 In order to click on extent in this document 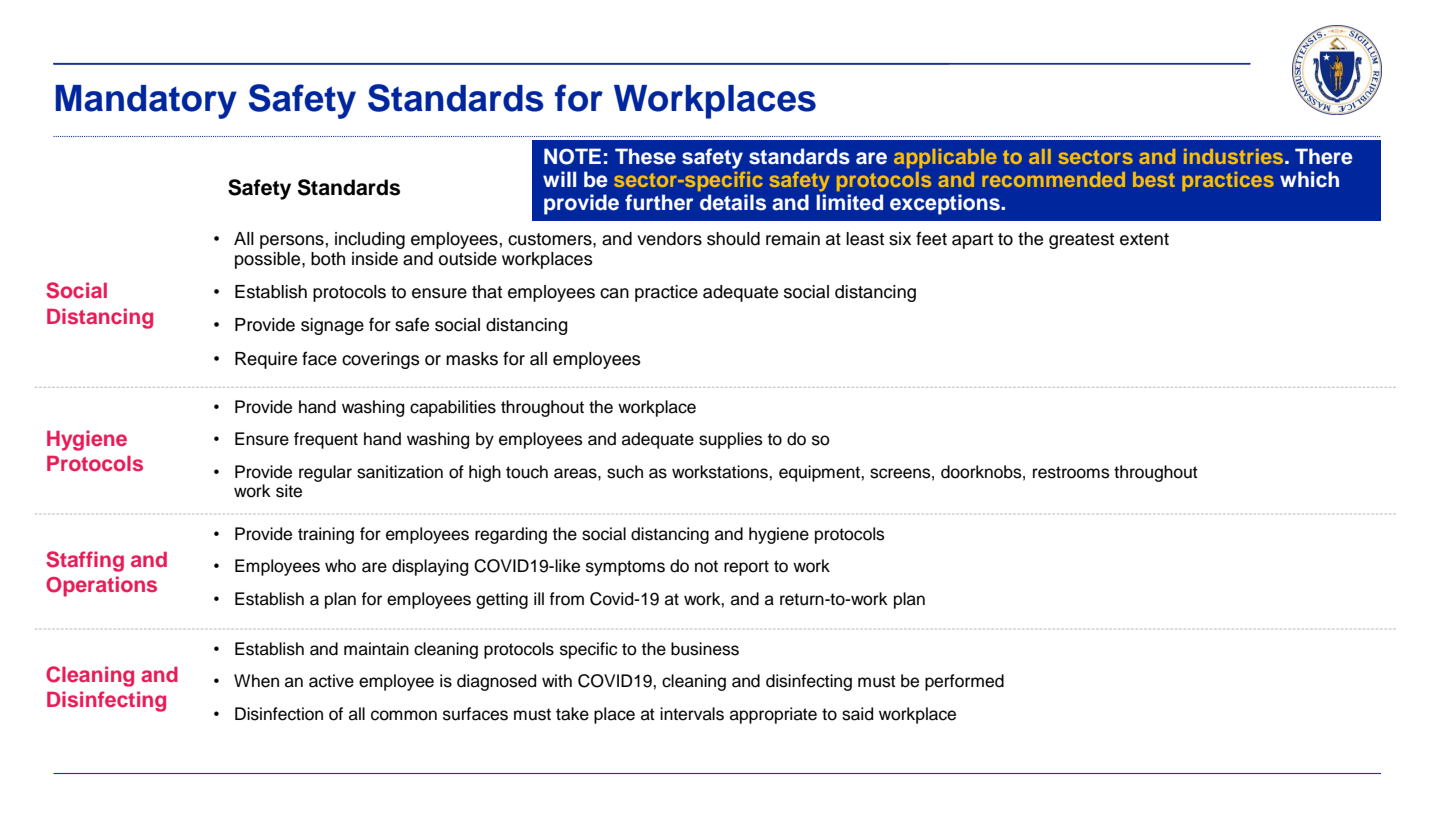, I will do `click(1144, 239)`.
